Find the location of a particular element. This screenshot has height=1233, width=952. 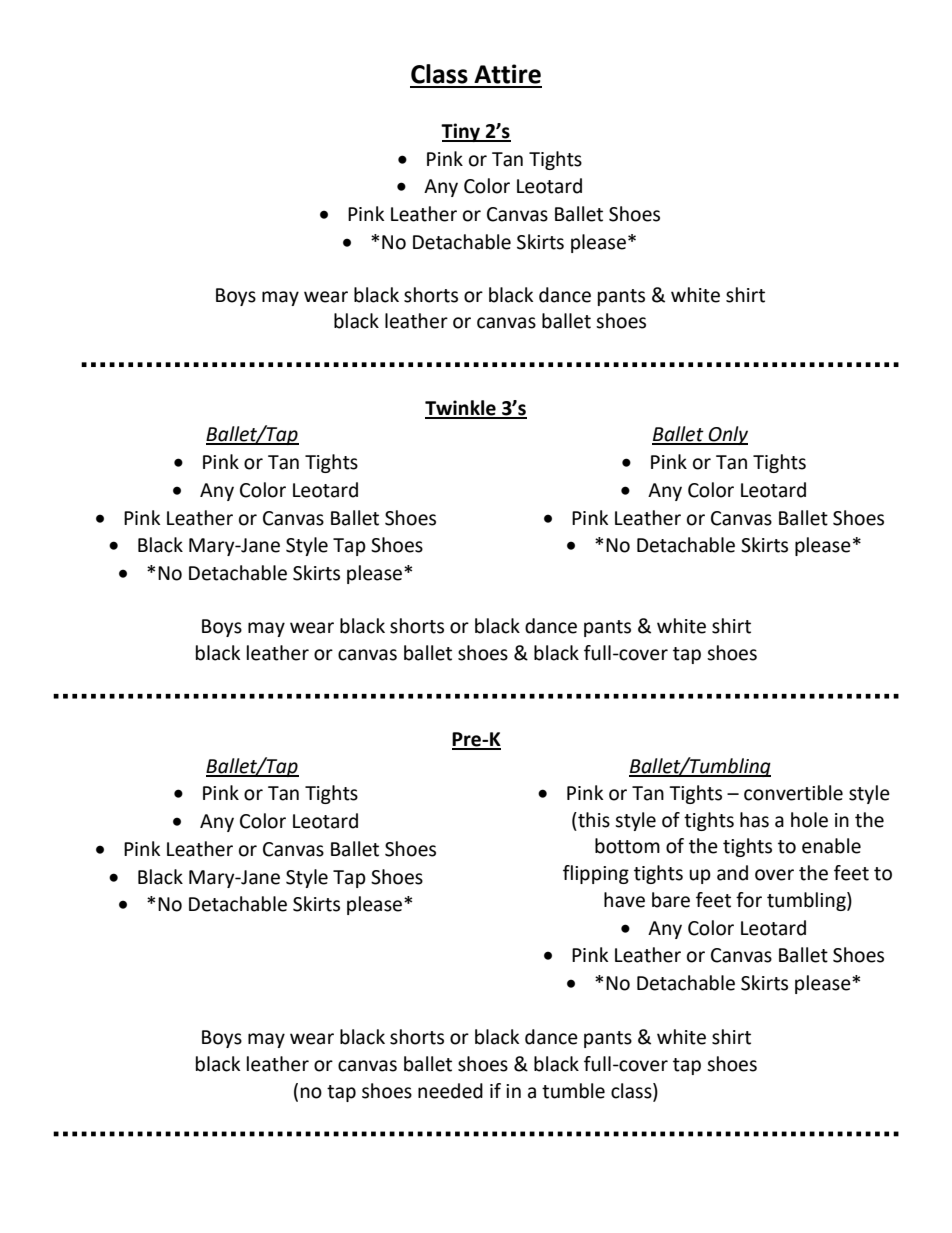

this is located at coordinates (593, 820).
